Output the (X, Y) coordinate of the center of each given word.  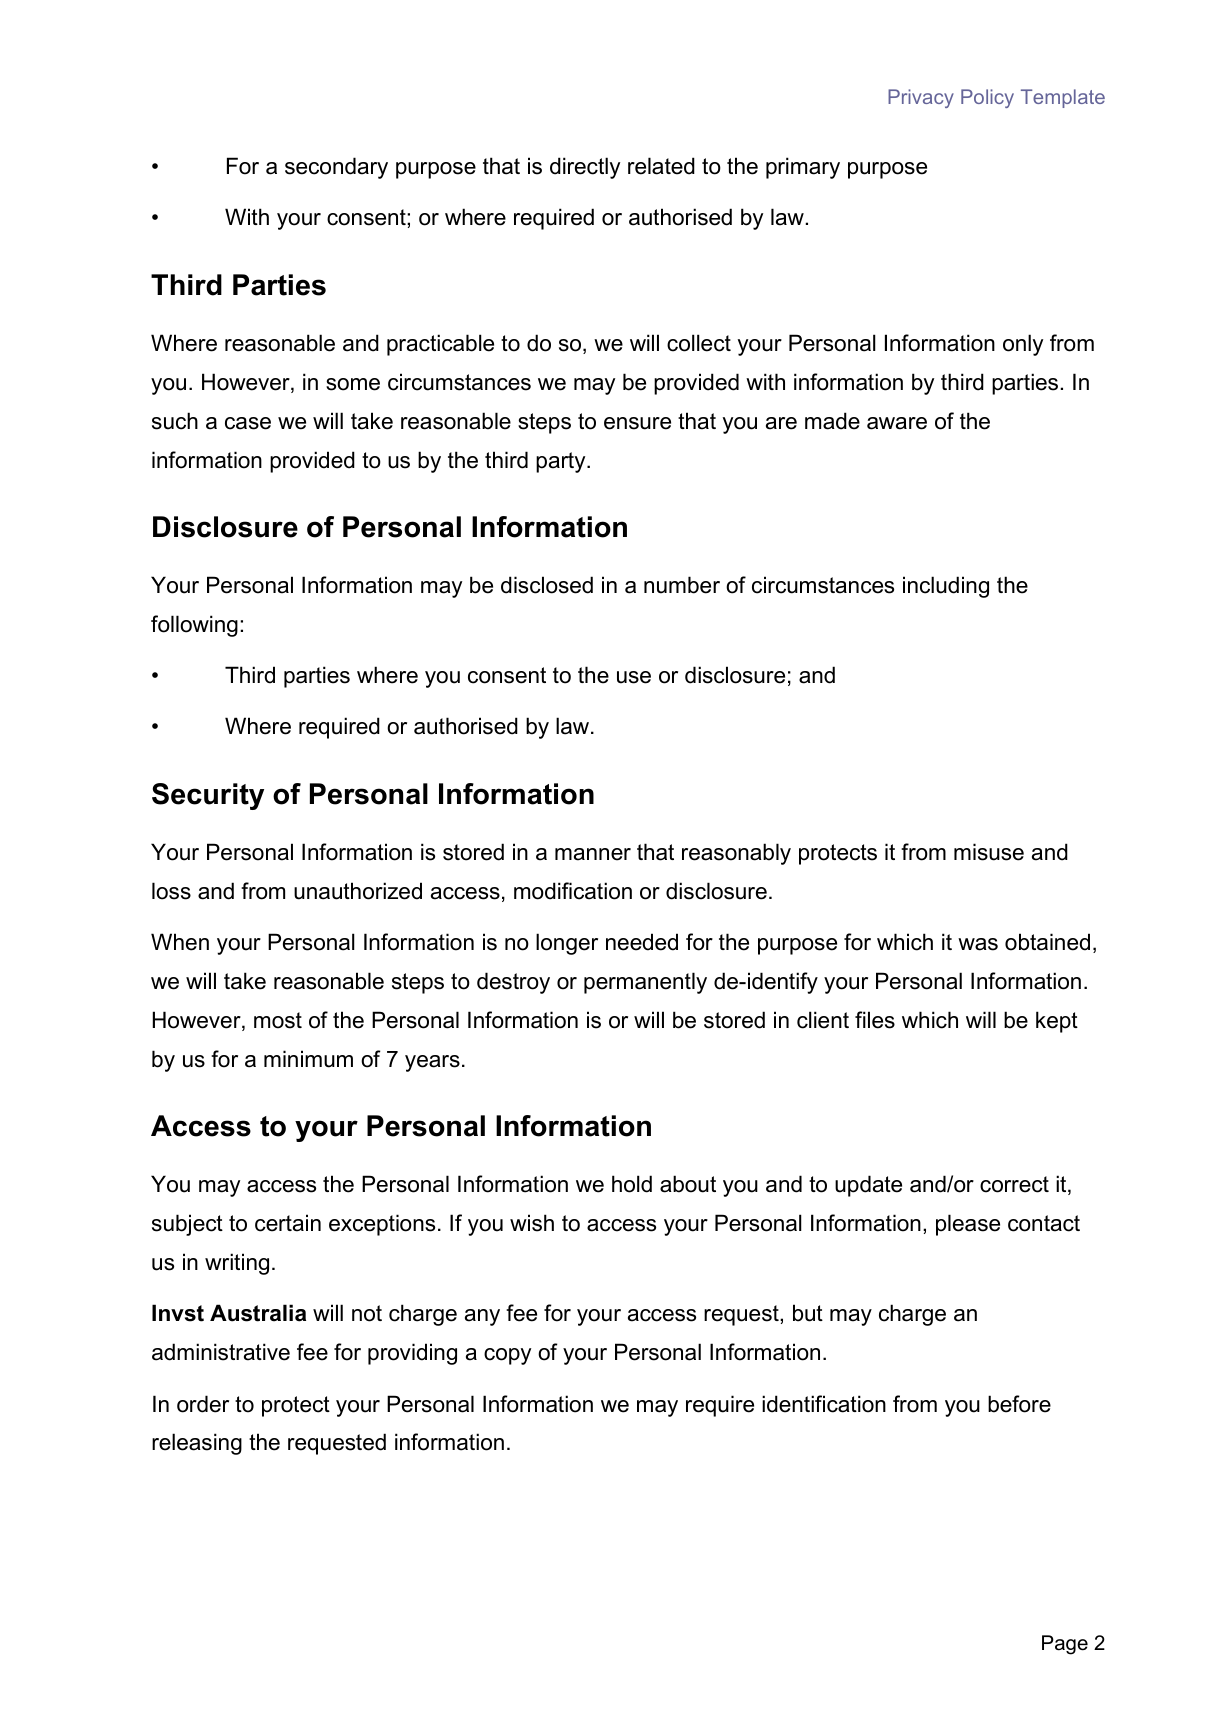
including (946, 587)
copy (507, 1356)
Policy (987, 98)
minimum (308, 1059)
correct (1014, 1184)
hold (632, 1184)
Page (1065, 1645)
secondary (336, 168)
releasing (197, 1444)
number (682, 585)
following (194, 626)
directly (585, 168)
